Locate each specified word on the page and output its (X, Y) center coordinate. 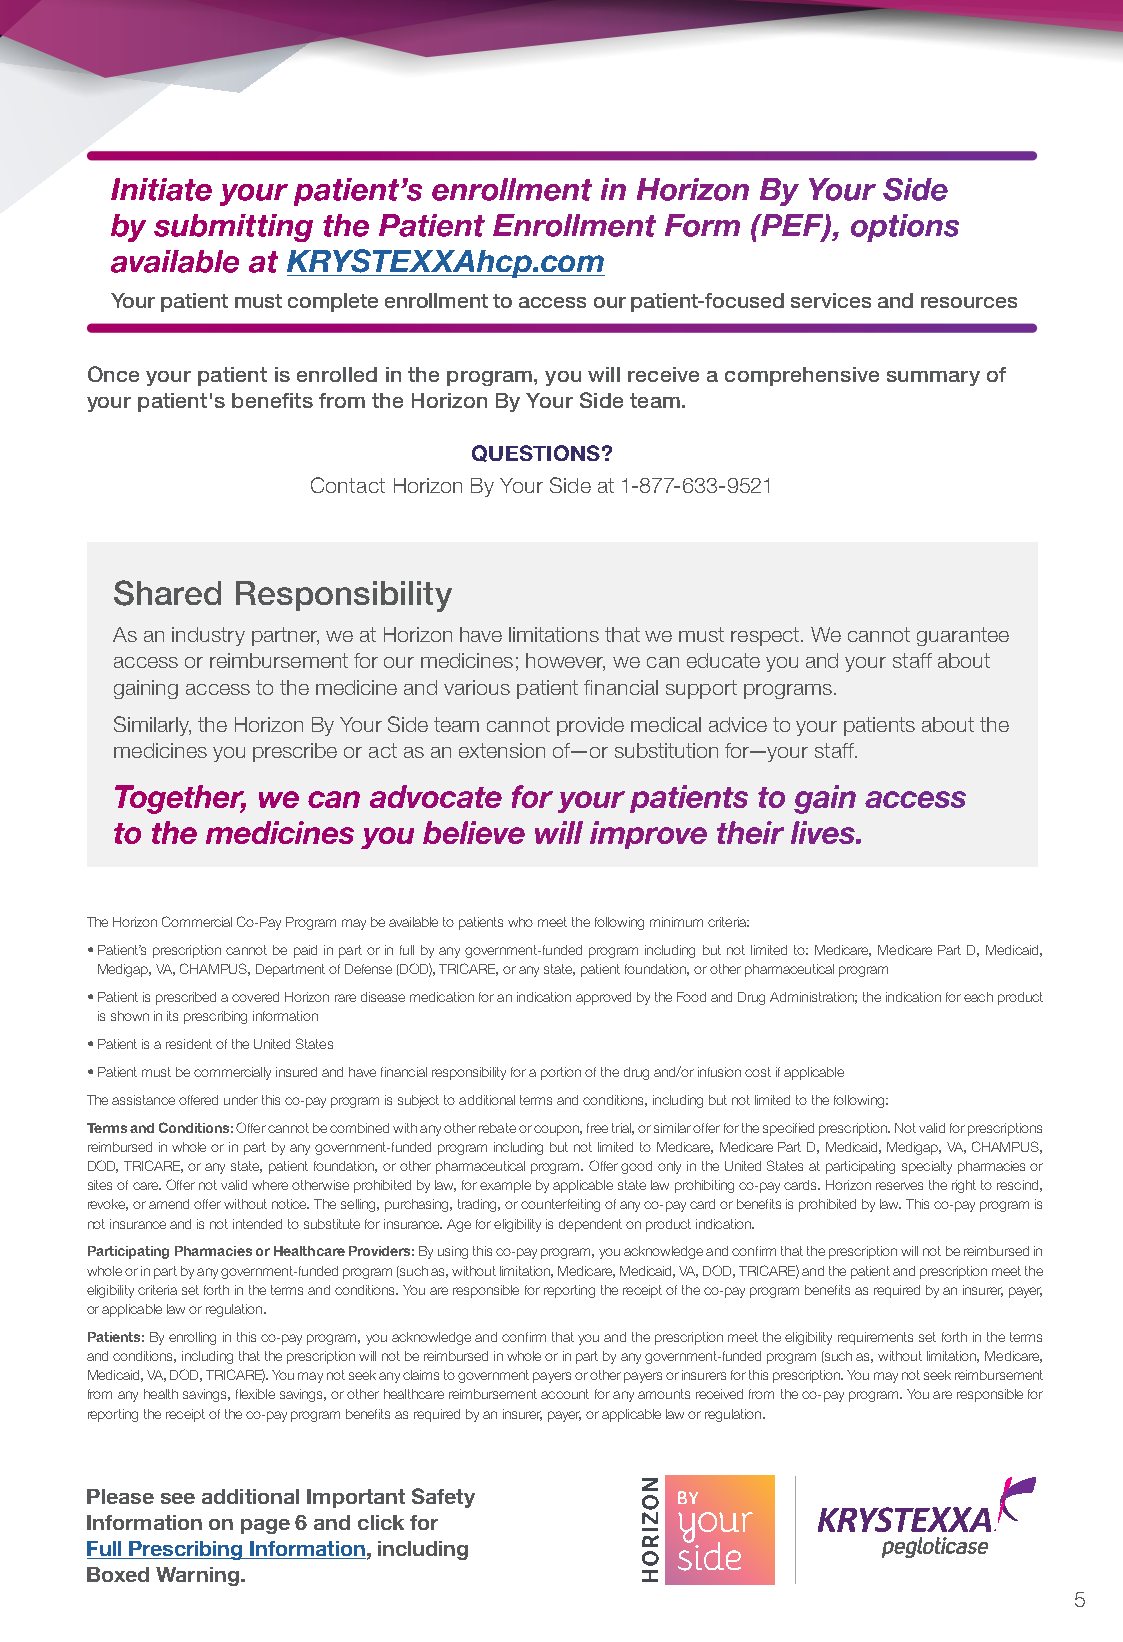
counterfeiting (560, 1205)
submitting (233, 228)
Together (180, 799)
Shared (167, 593)
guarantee (963, 636)
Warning (199, 1576)
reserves (899, 1186)
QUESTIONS (536, 453)
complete (333, 302)
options (905, 228)
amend (169, 1204)
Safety (443, 1498)
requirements (875, 1338)
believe (474, 832)
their (750, 832)
